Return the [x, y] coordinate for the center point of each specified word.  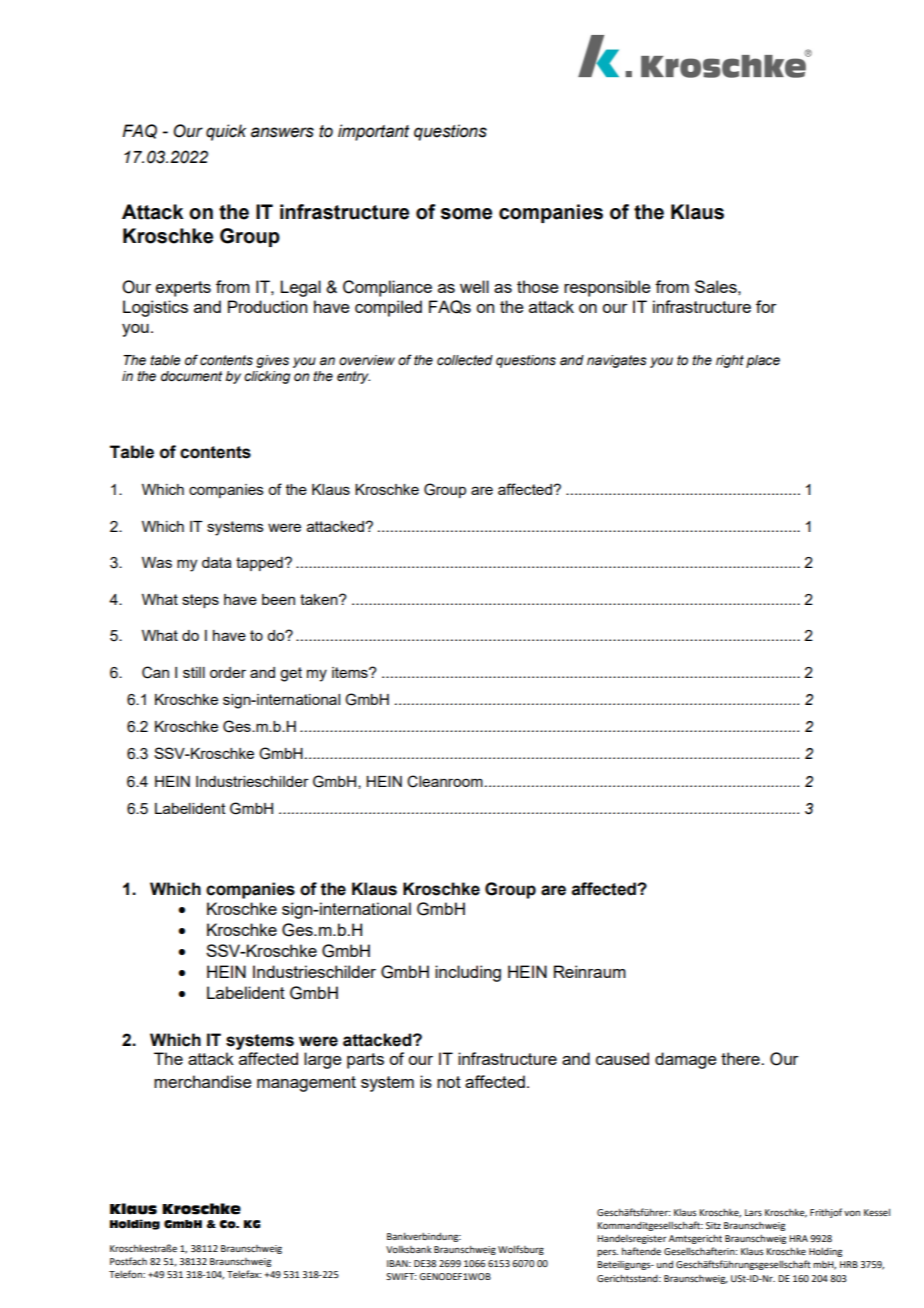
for [766, 306]
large [323, 1060]
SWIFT [401, 1276]
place [763, 361]
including [468, 973]
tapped [260, 564]
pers [607, 1253]
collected [465, 360]
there [741, 1058]
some [466, 214]
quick [226, 132]
